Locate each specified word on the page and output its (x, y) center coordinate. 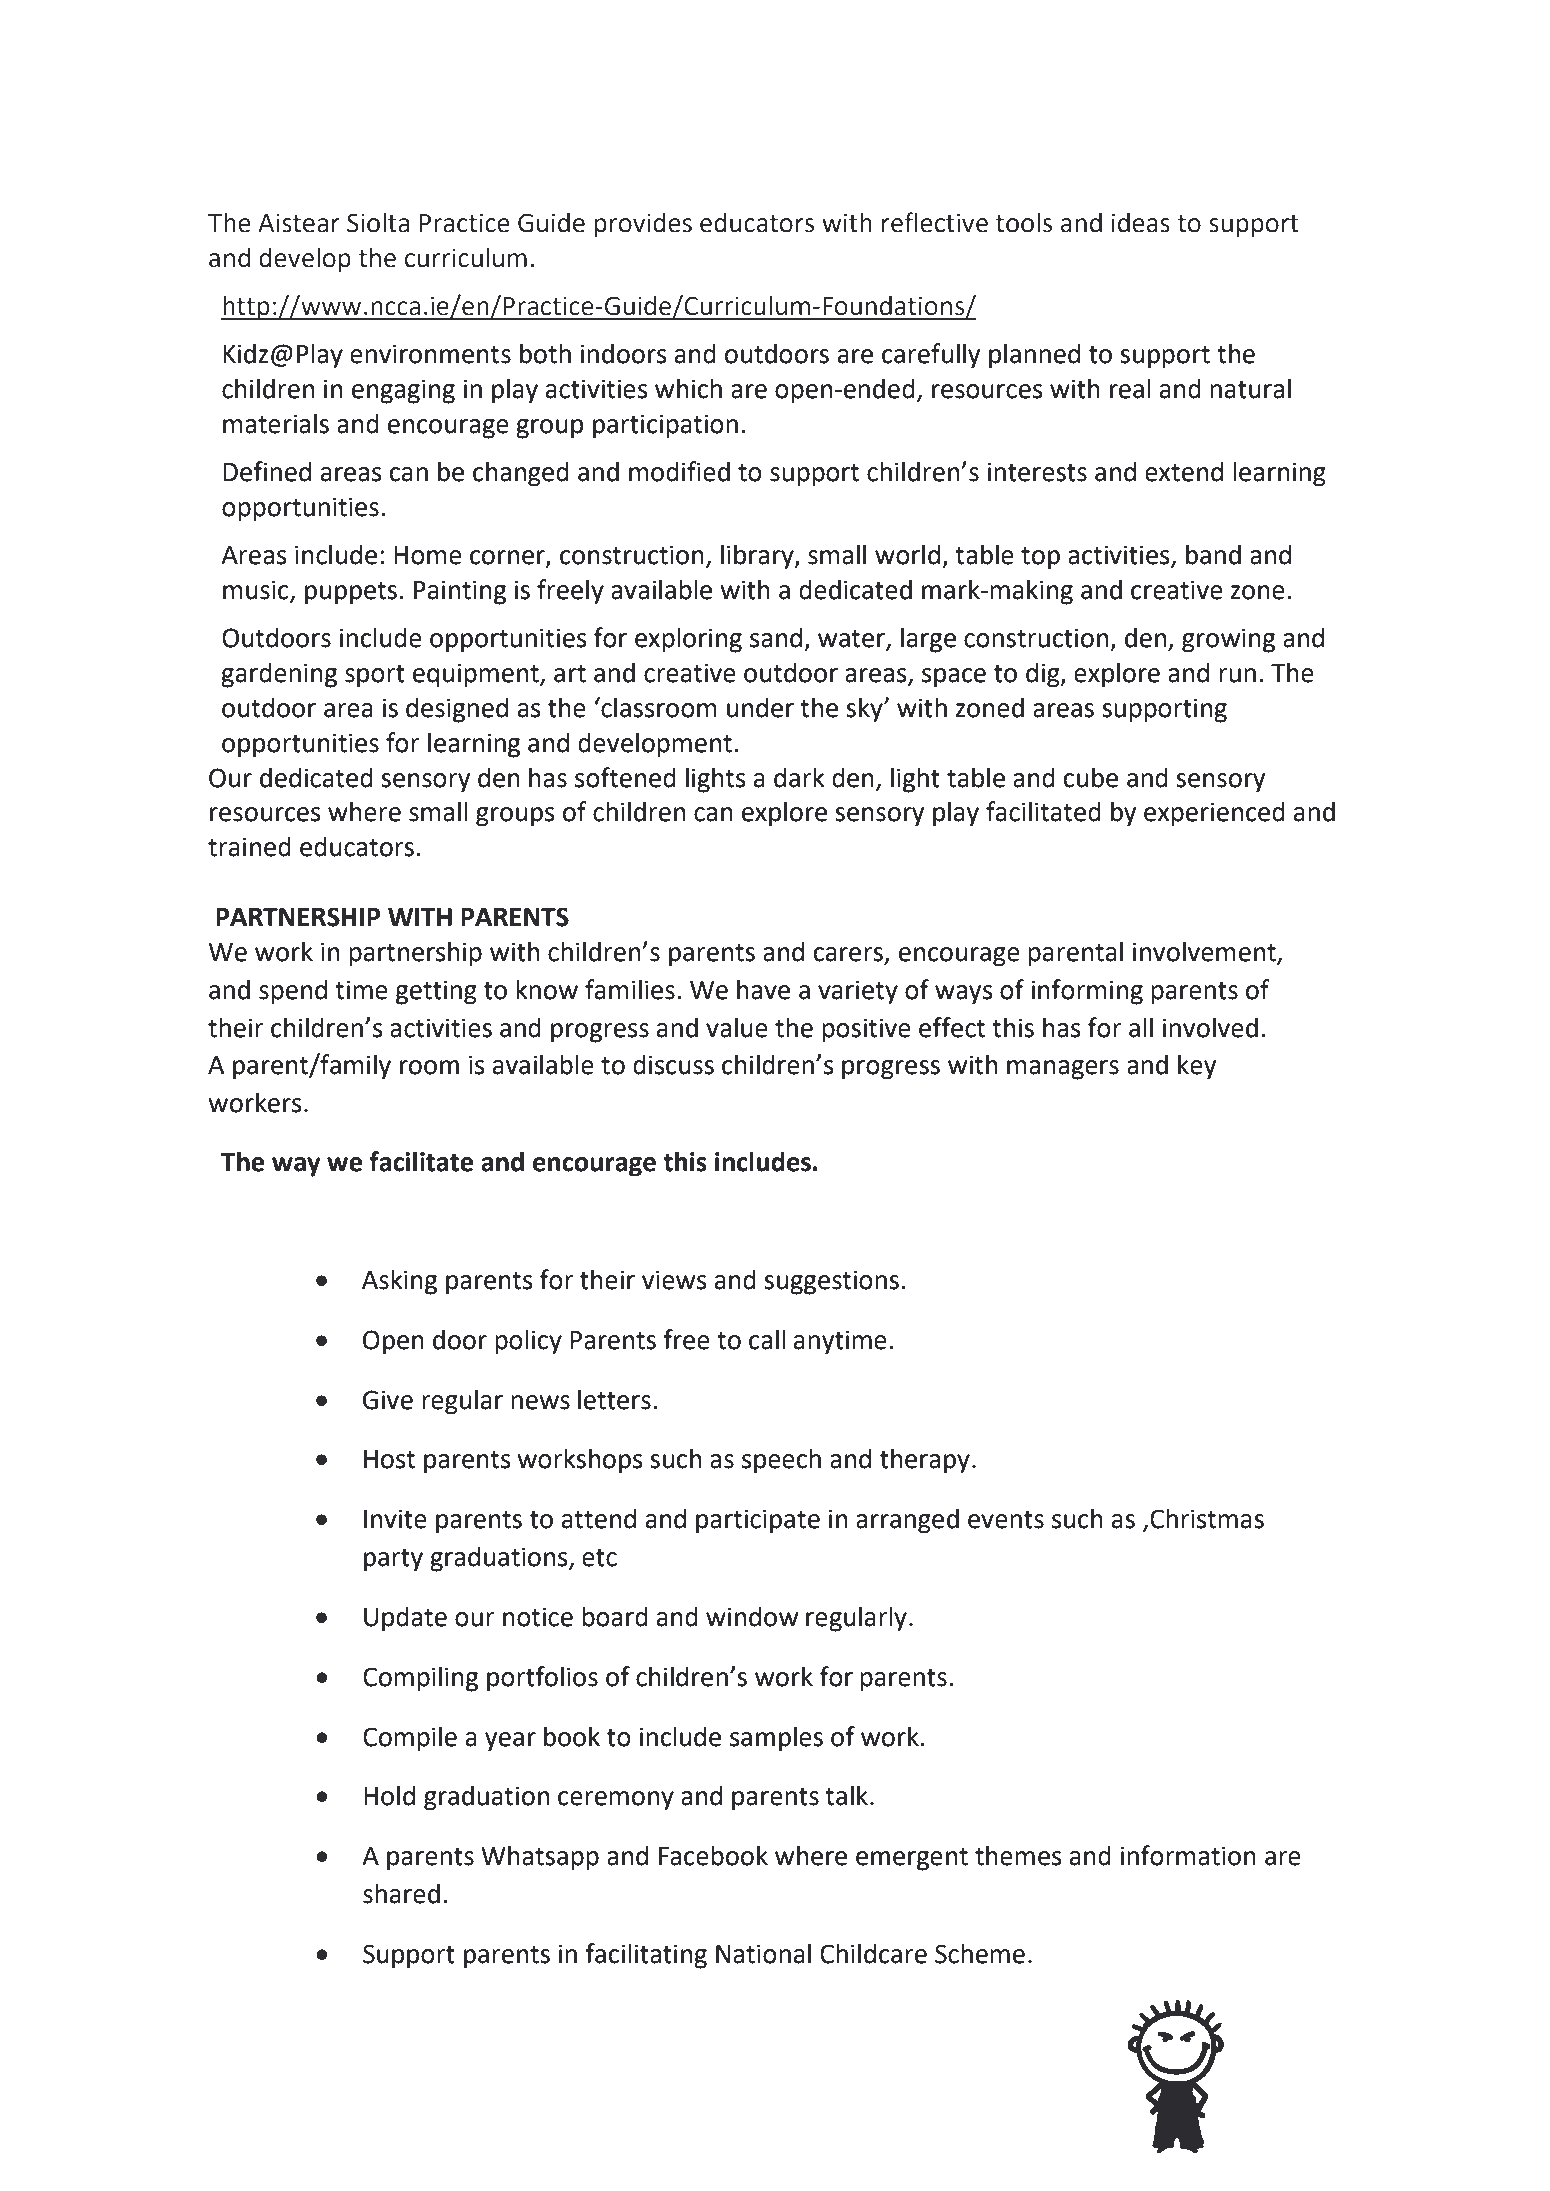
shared (401, 1893)
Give (388, 1400)
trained (249, 846)
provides (643, 225)
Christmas (1207, 1518)
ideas (1141, 222)
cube (1091, 777)
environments (430, 354)
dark (799, 777)
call (767, 1339)
